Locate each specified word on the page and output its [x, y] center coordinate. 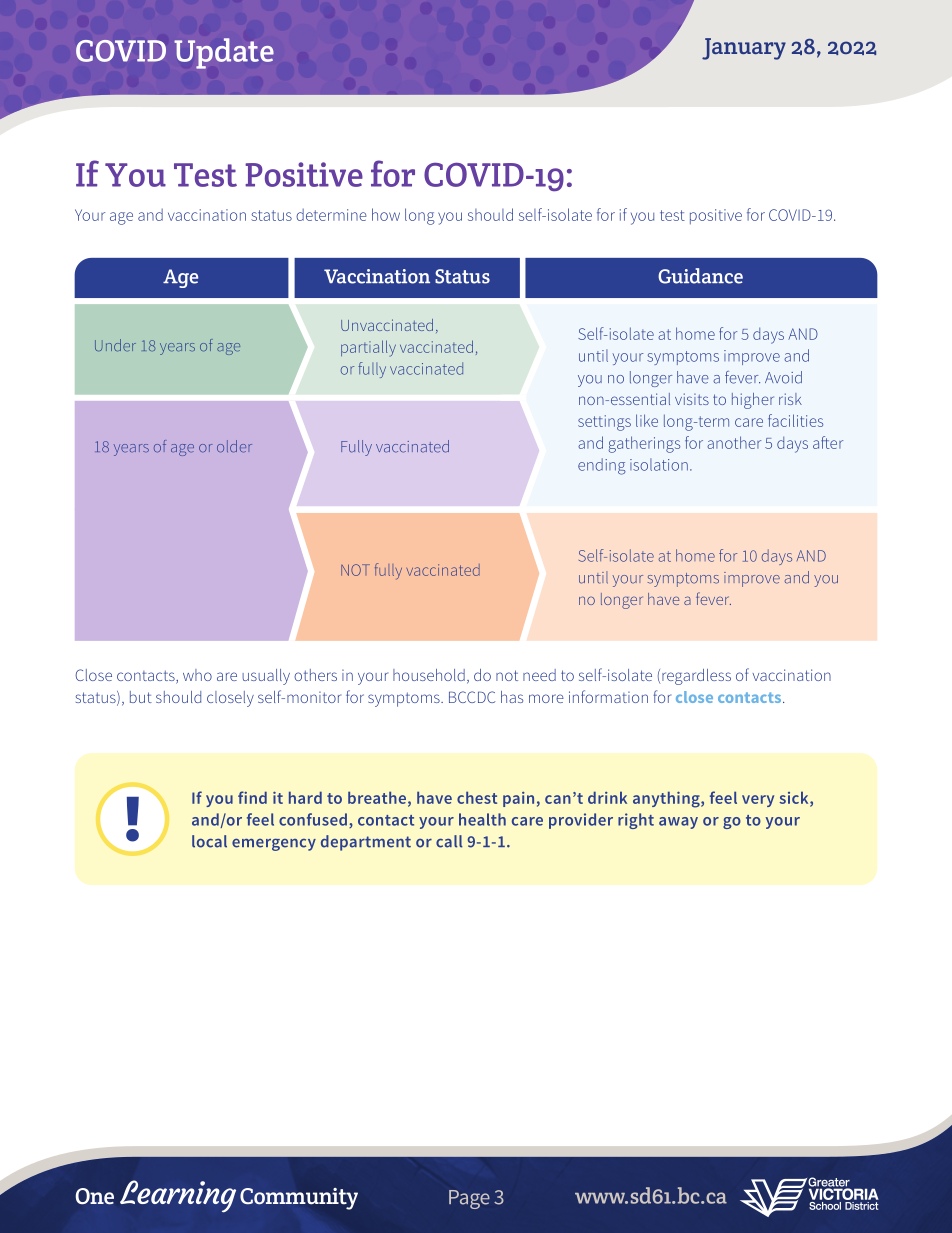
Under [115, 345]
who [197, 675]
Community [299, 1199]
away [678, 823]
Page [469, 1199]
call [449, 841]
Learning [178, 1196]
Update [224, 53]
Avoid [783, 377]
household [429, 675]
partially [368, 348]
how [386, 214]
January [744, 49]
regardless [696, 677]
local [209, 841]
